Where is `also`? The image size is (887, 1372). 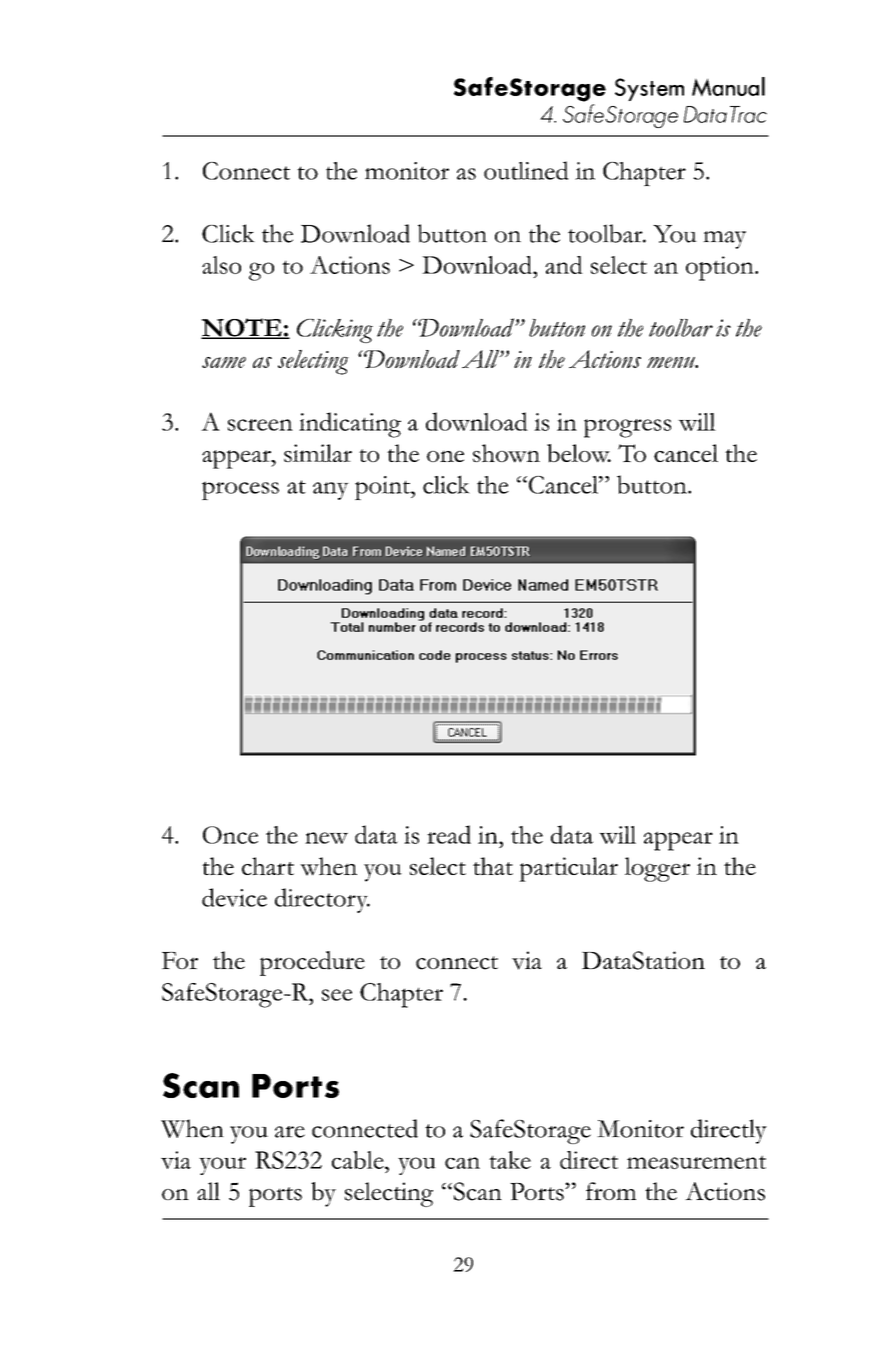 also is located at coordinates (221, 265).
